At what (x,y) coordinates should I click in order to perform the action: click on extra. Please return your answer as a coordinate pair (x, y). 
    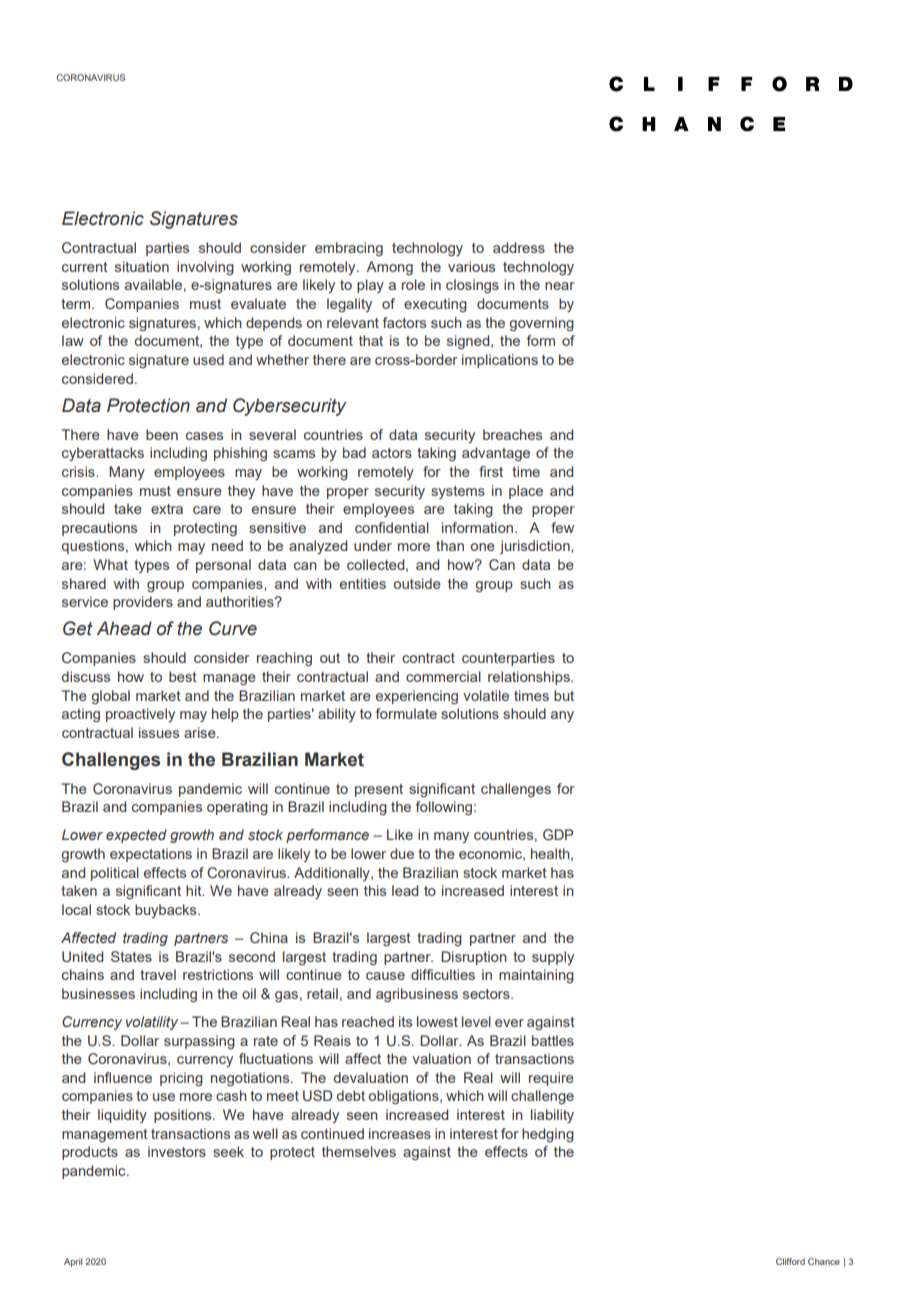
    Looking at the image, I should click on (167, 509).
